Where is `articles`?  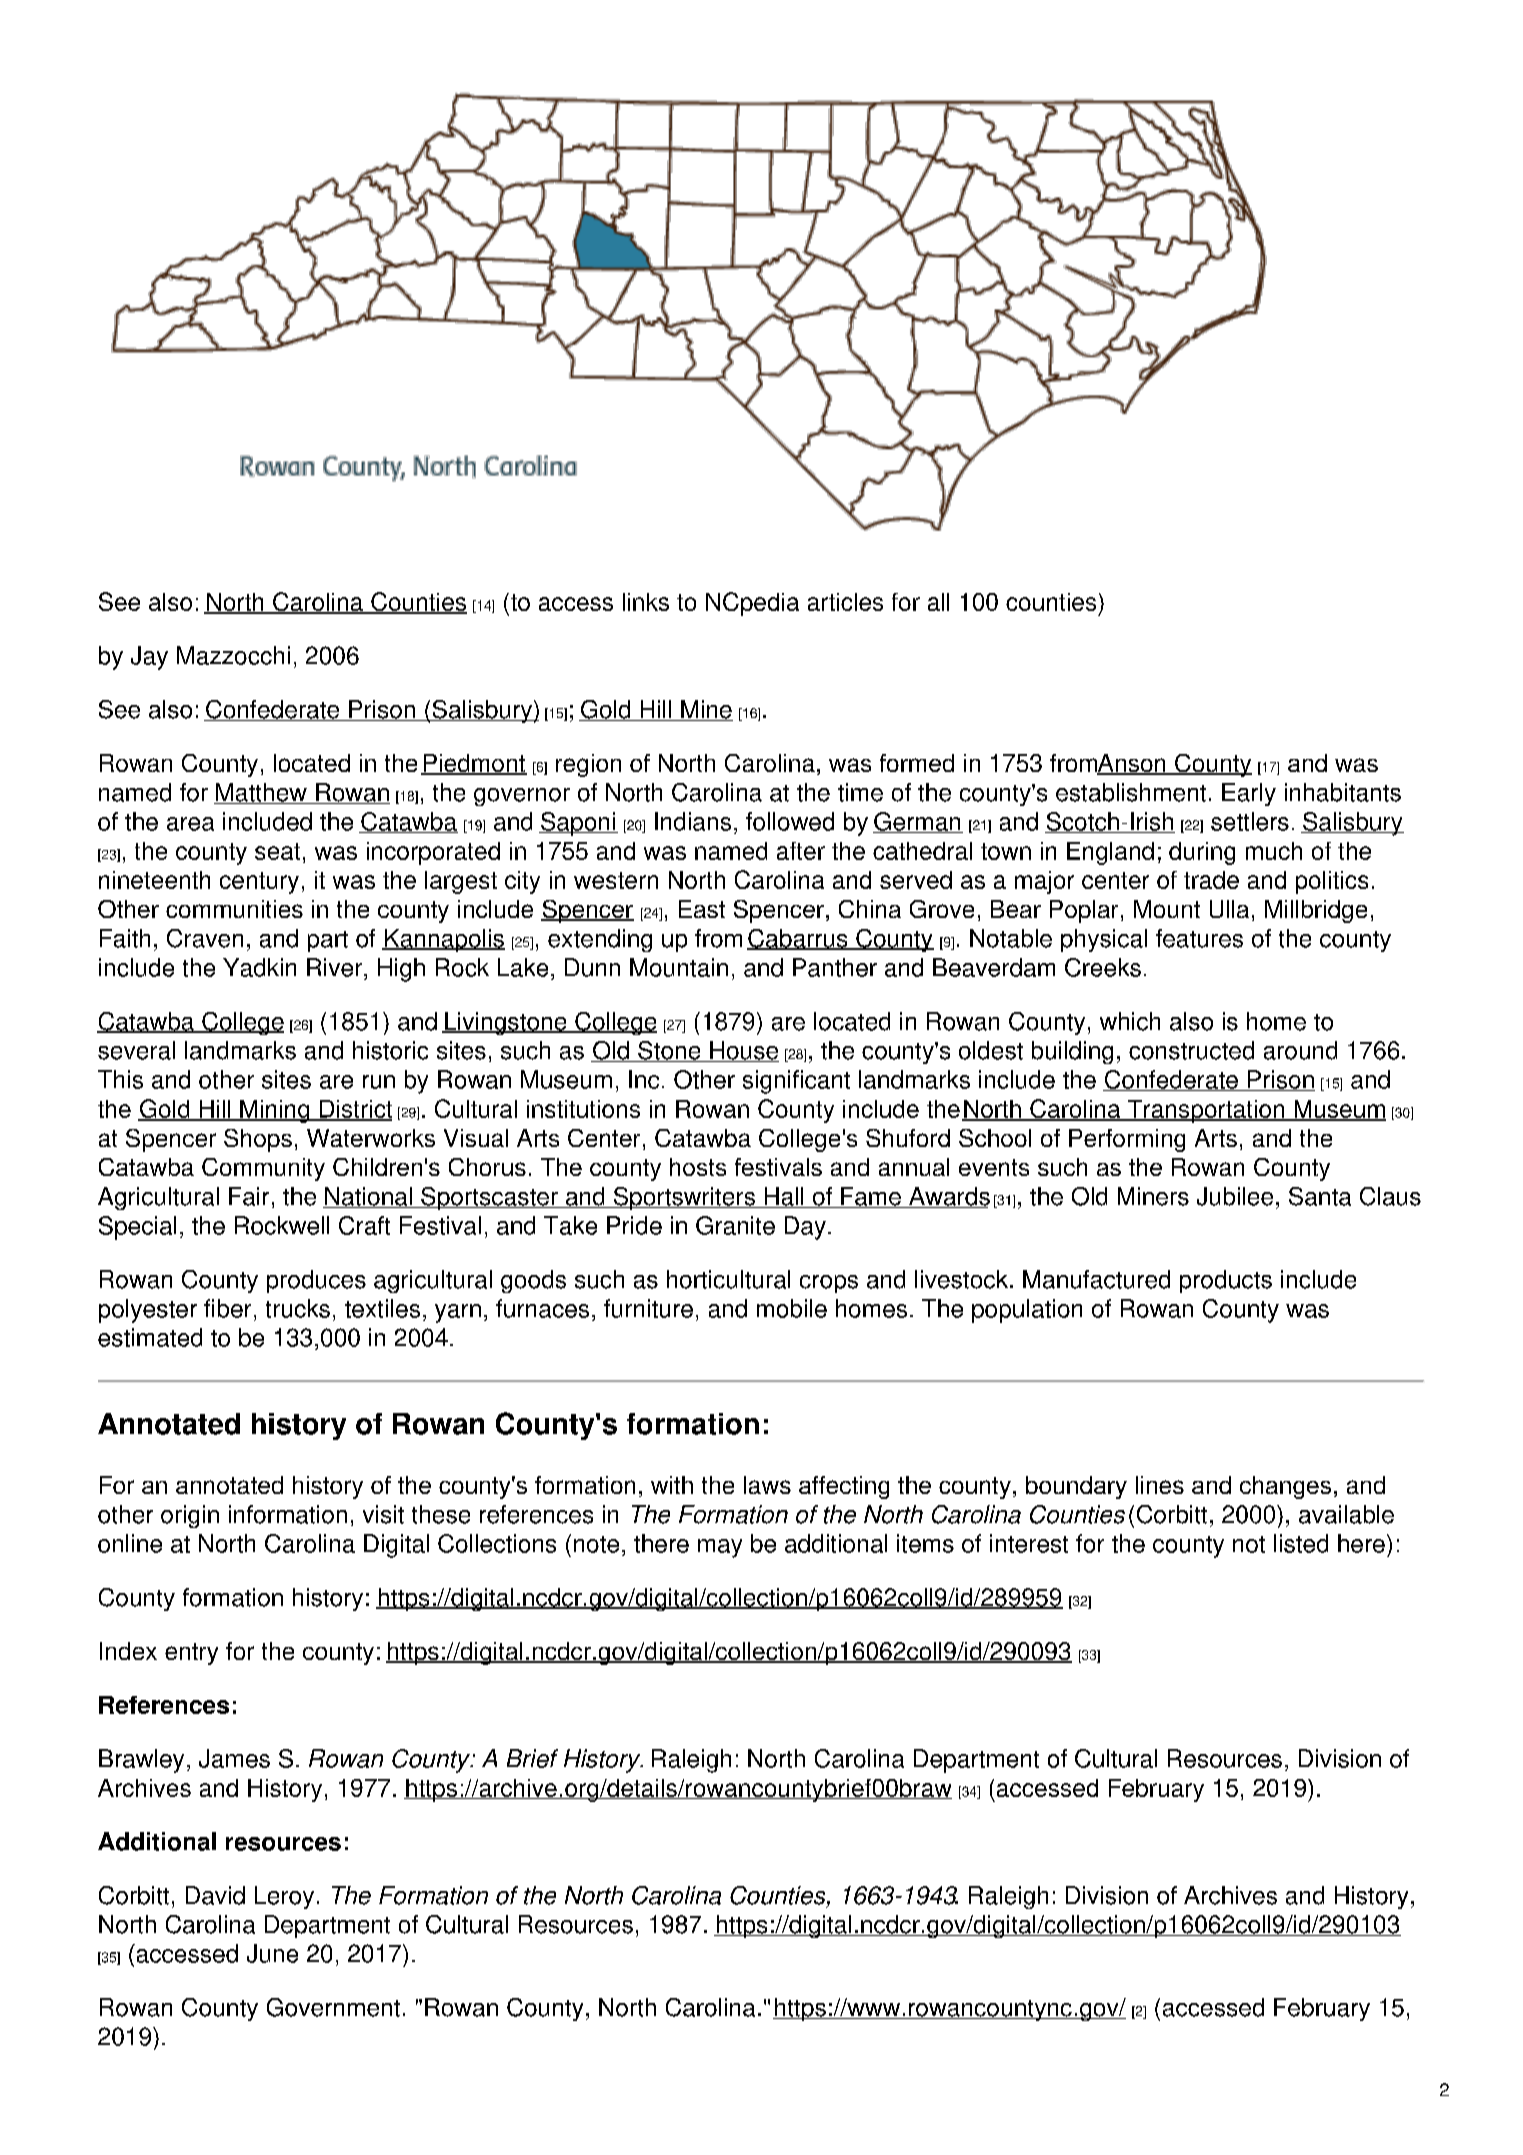
articles is located at coordinates (845, 602).
